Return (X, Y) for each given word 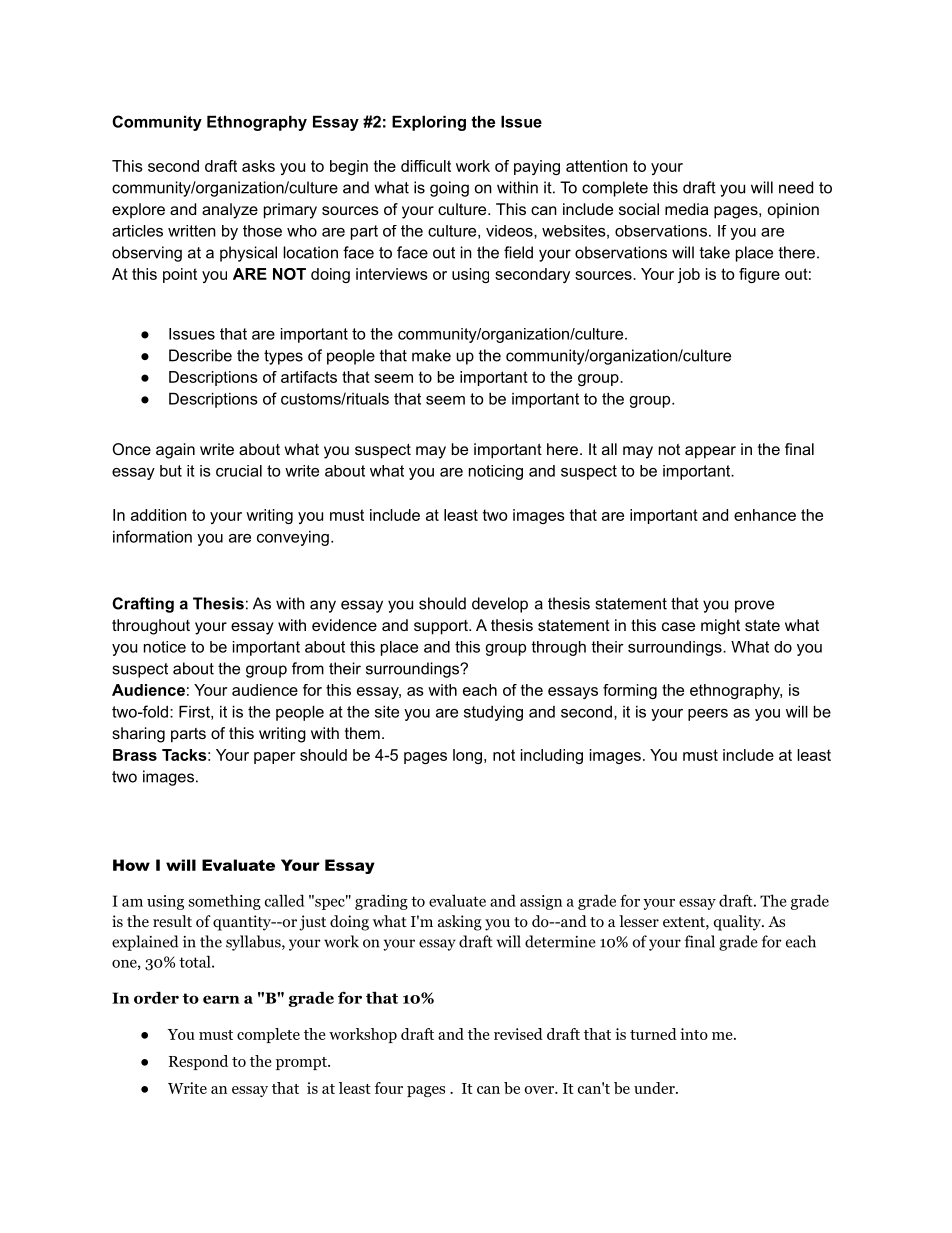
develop (500, 605)
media (687, 209)
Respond (198, 1062)
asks (258, 166)
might (720, 627)
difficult (426, 166)
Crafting (143, 605)
